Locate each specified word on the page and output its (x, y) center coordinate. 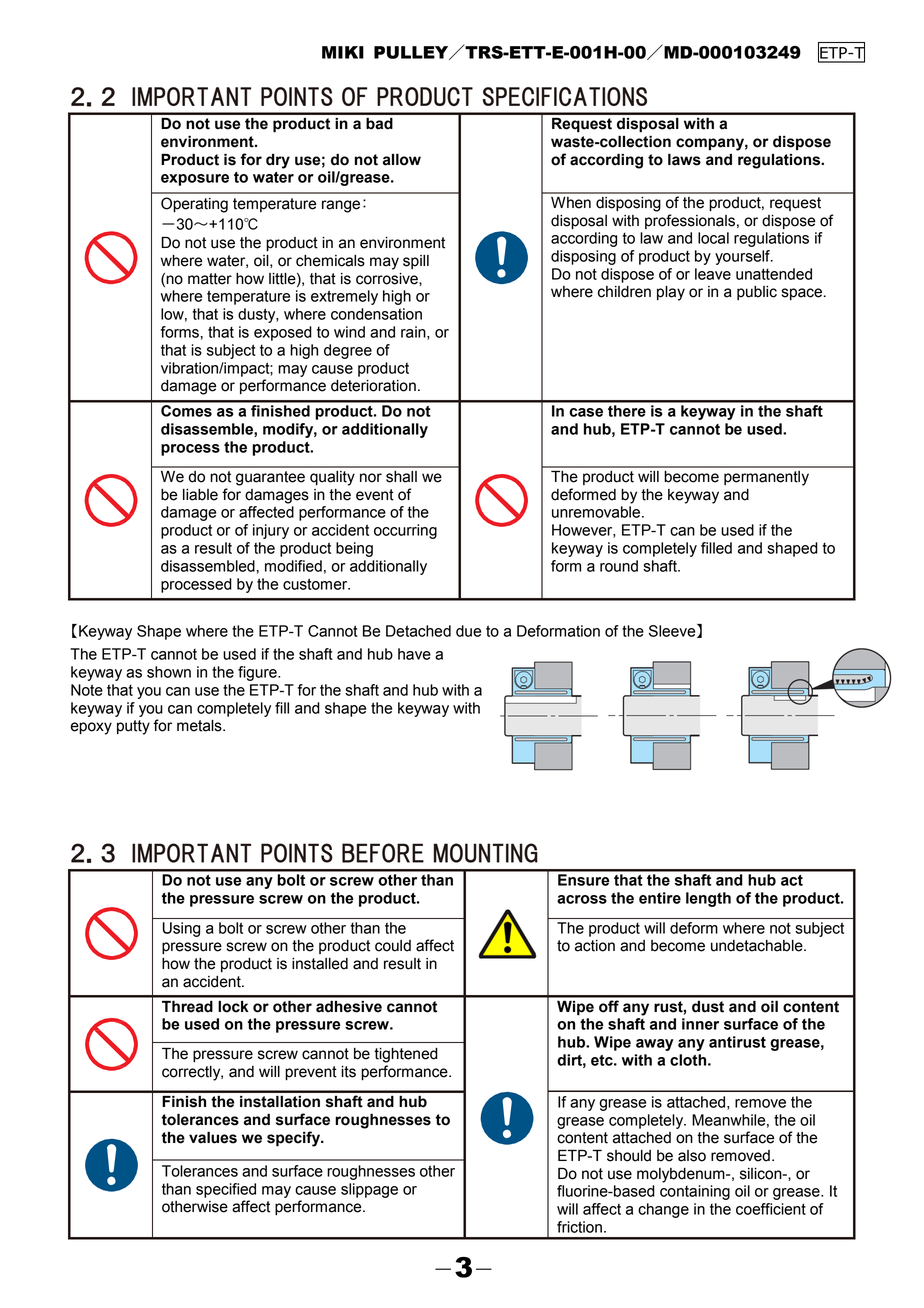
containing (695, 1192)
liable (200, 495)
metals (200, 726)
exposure (195, 180)
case (586, 412)
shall (401, 477)
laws (684, 159)
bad (379, 124)
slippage (369, 1190)
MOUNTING (486, 853)
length (708, 899)
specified (226, 1190)
